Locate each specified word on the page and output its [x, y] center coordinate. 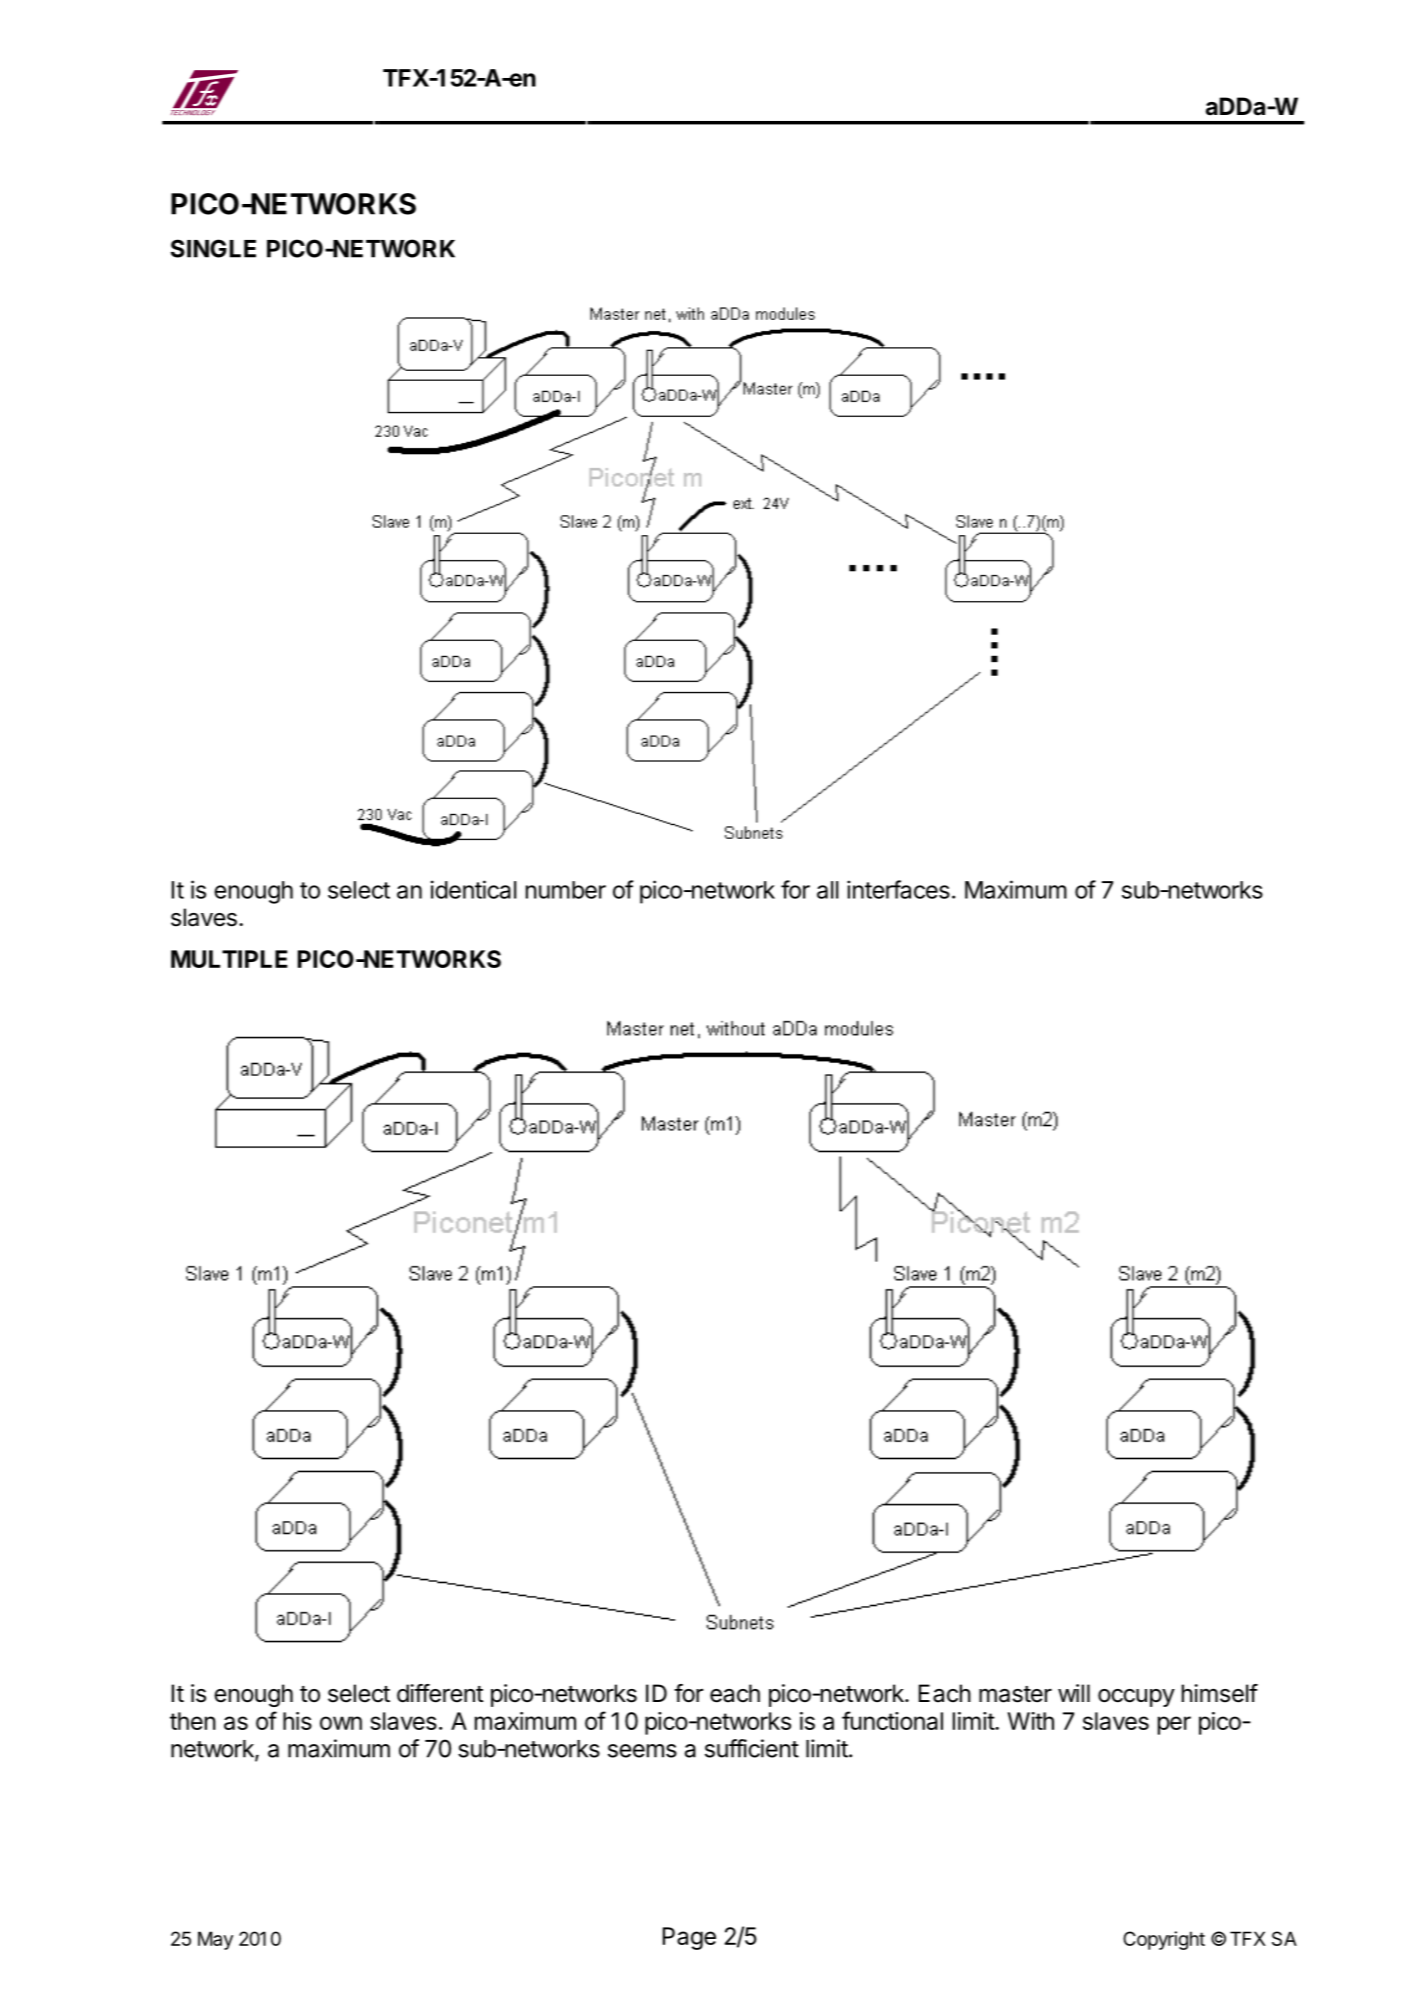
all [827, 890]
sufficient [752, 1748]
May [215, 1940]
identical [473, 889]
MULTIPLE [229, 959]
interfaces [898, 889]
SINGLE [213, 248]
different [440, 1693]
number [566, 890]
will [1074, 1693]
